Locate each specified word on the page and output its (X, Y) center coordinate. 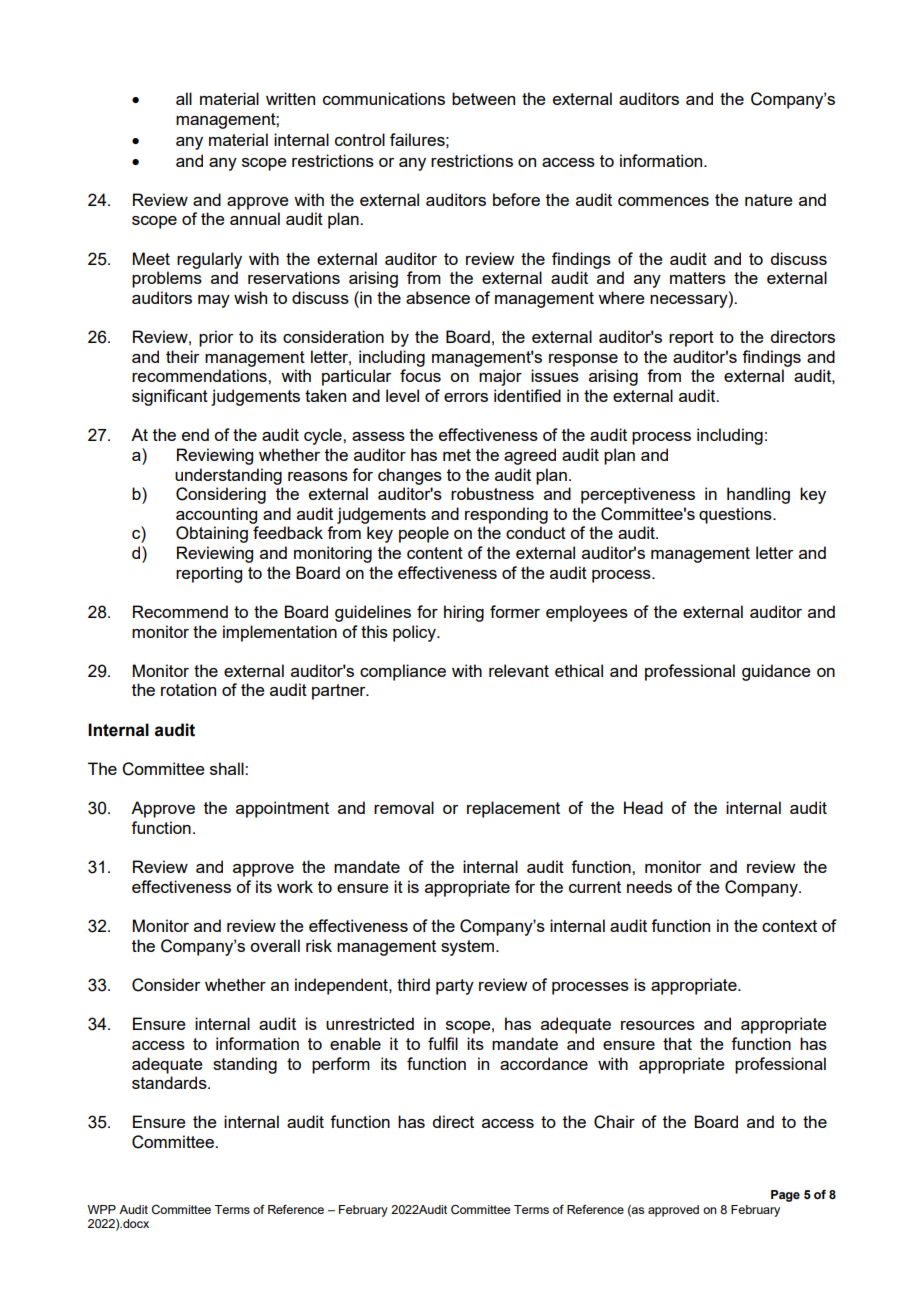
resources (658, 1025)
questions (736, 515)
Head (643, 807)
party (455, 987)
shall (228, 768)
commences (663, 201)
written (290, 98)
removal (404, 807)
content (435, 553)
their (183, 356)
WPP (102, 1209)
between (483, 98)
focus (420, 375)
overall (275, 945)
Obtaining (212, 534)
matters (698, 278)
